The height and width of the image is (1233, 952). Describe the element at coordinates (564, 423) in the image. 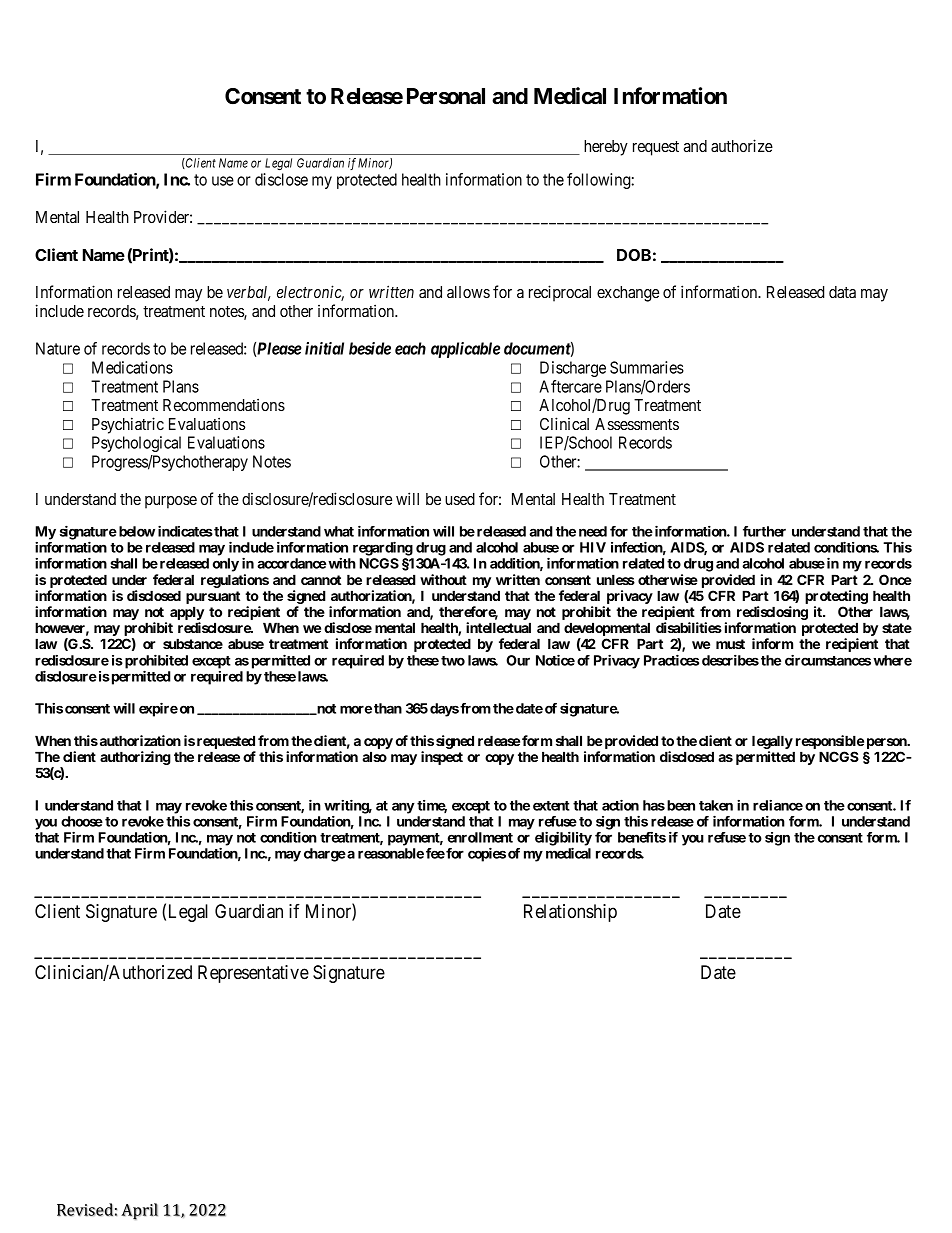

I see `Clinical` at that location.
